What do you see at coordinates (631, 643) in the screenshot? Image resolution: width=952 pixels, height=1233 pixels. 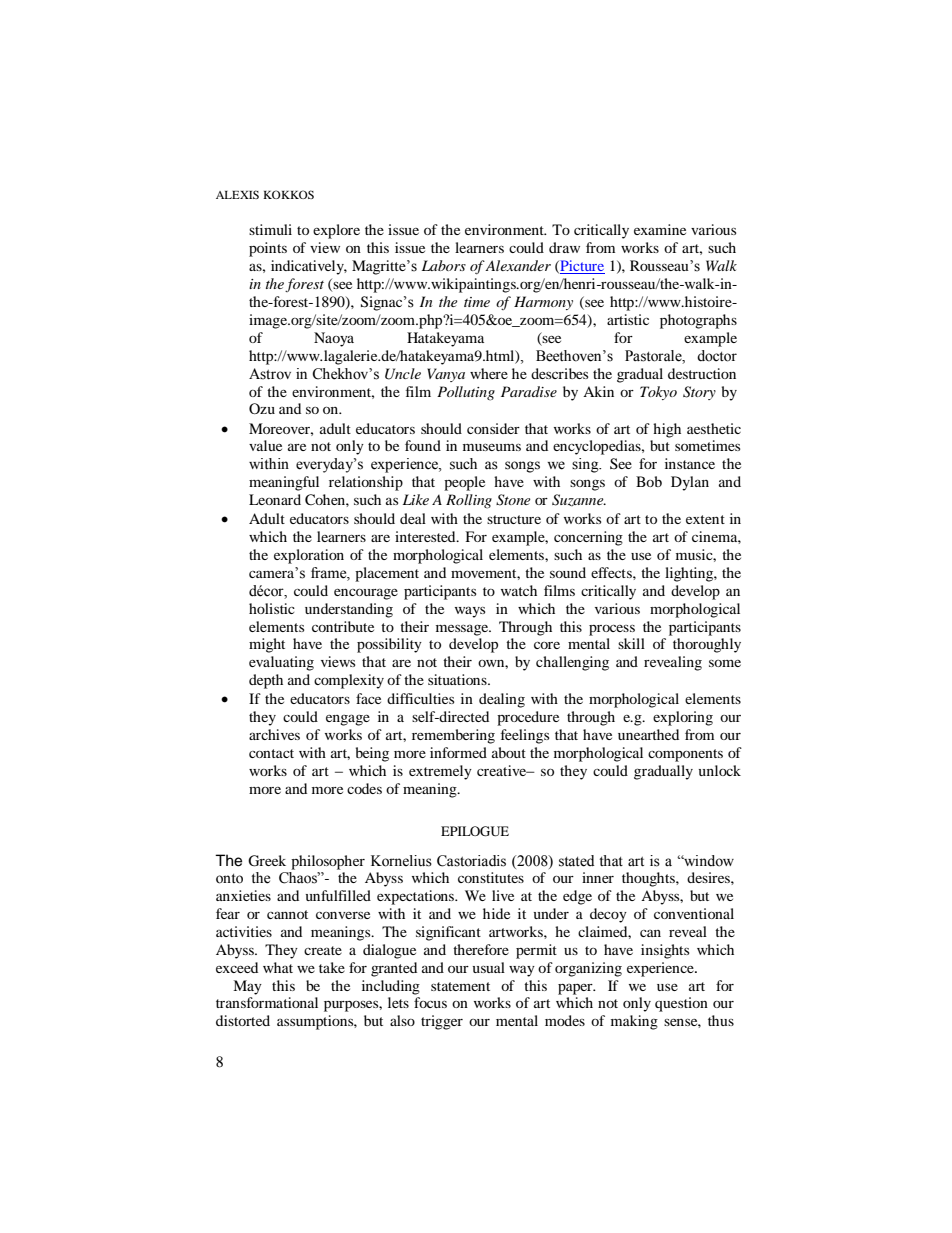 I see `skill` at bounding box center [631, 643].
